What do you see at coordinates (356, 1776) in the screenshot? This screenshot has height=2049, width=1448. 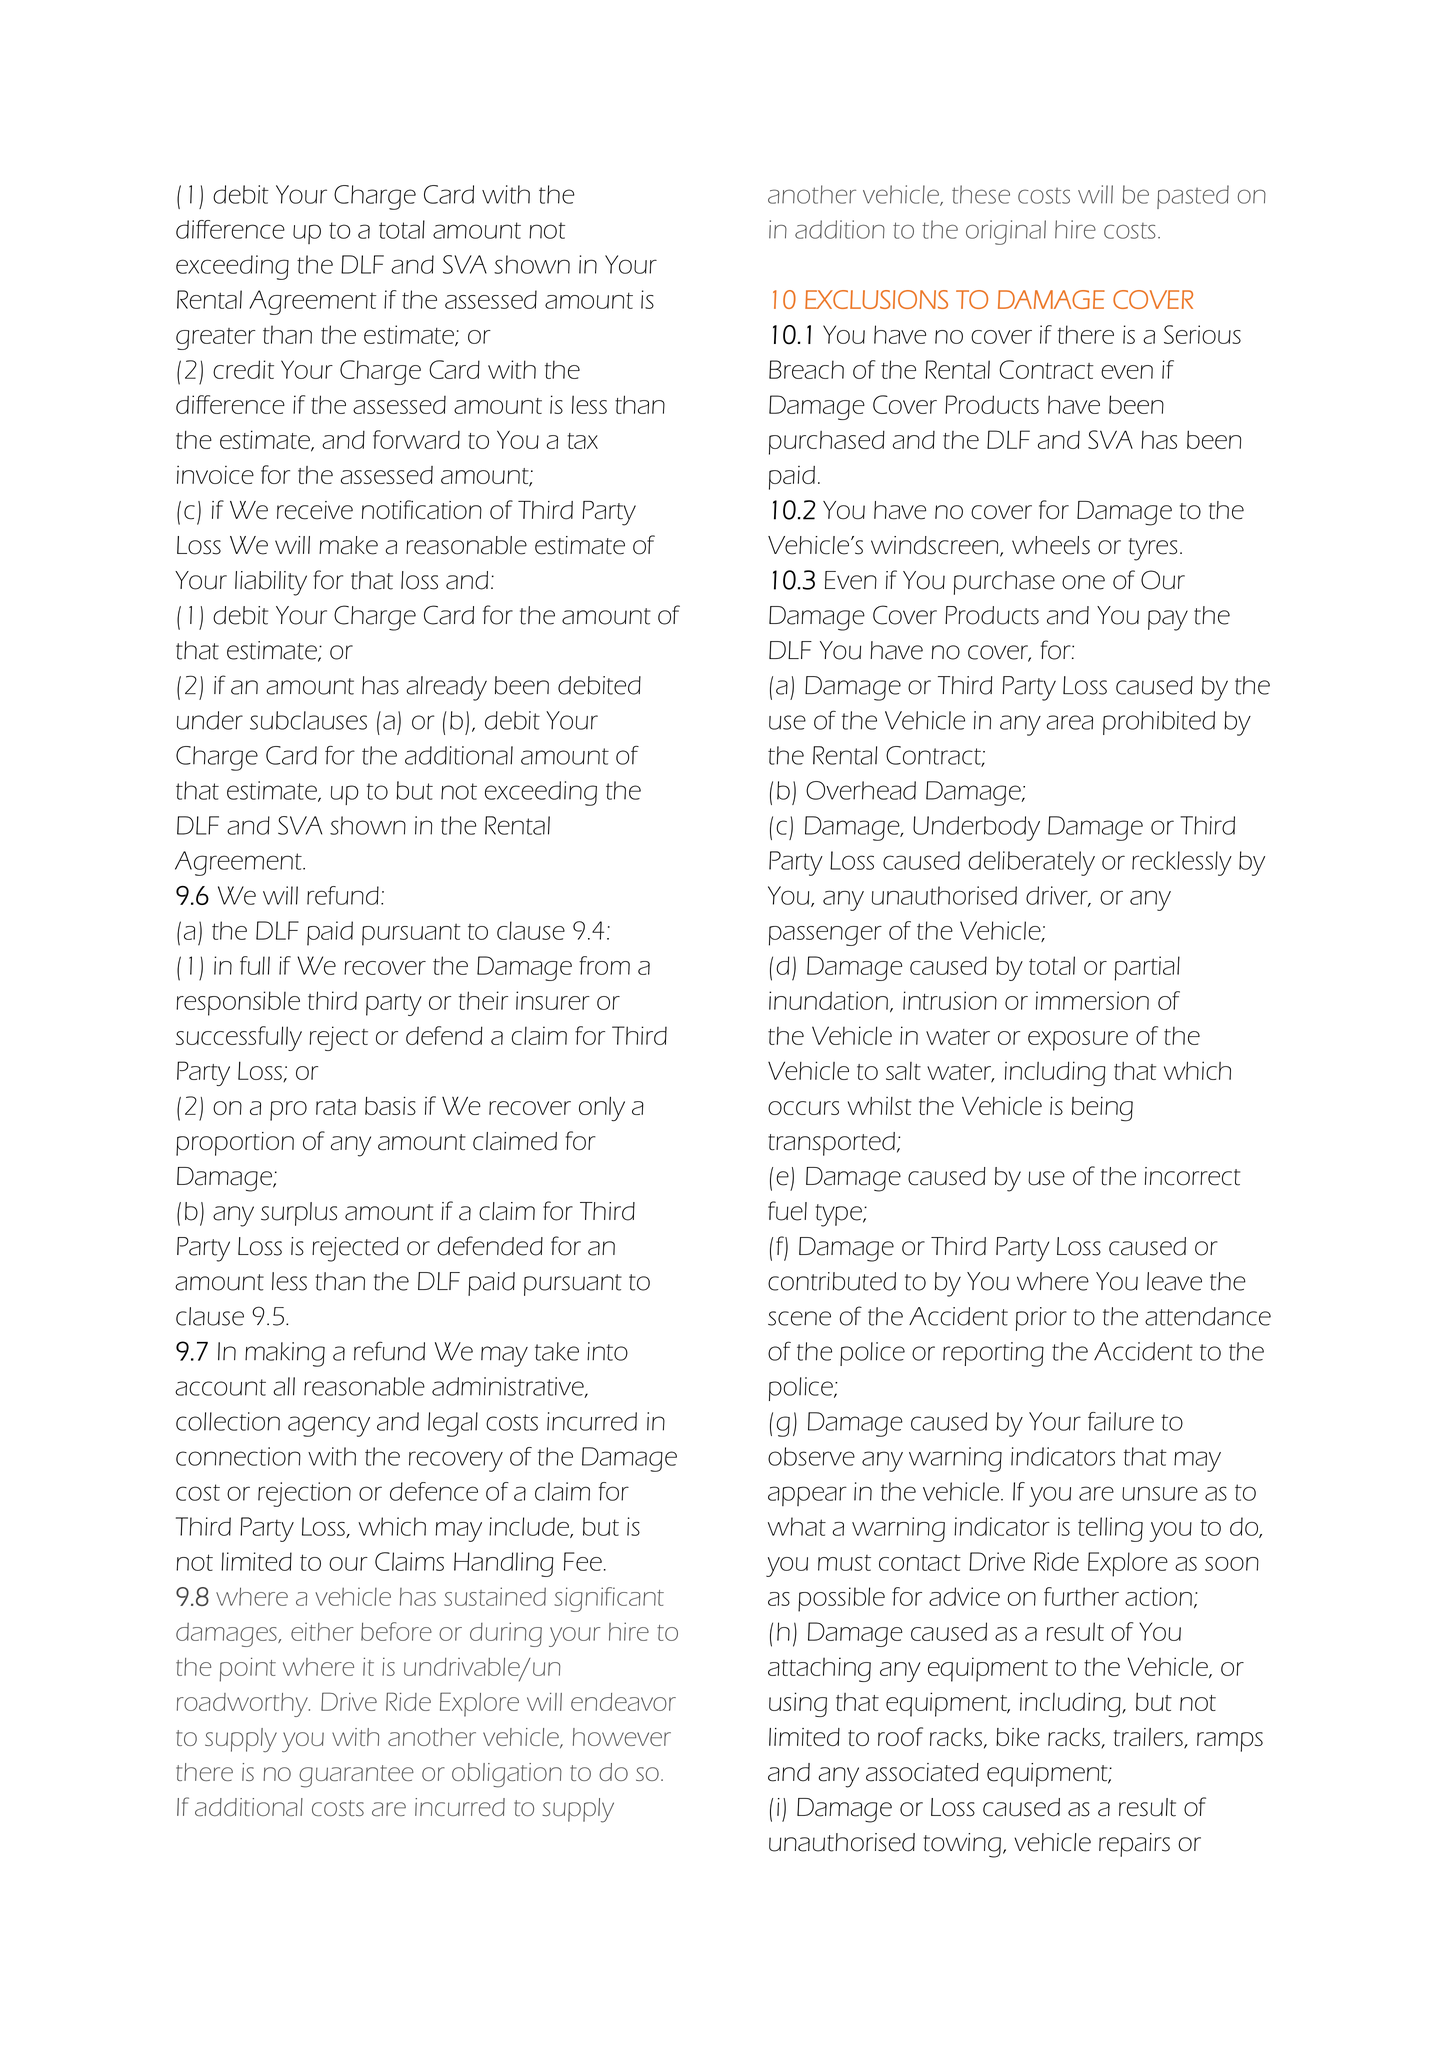 I see `guarantee` at bounding box center [356, 1776].
